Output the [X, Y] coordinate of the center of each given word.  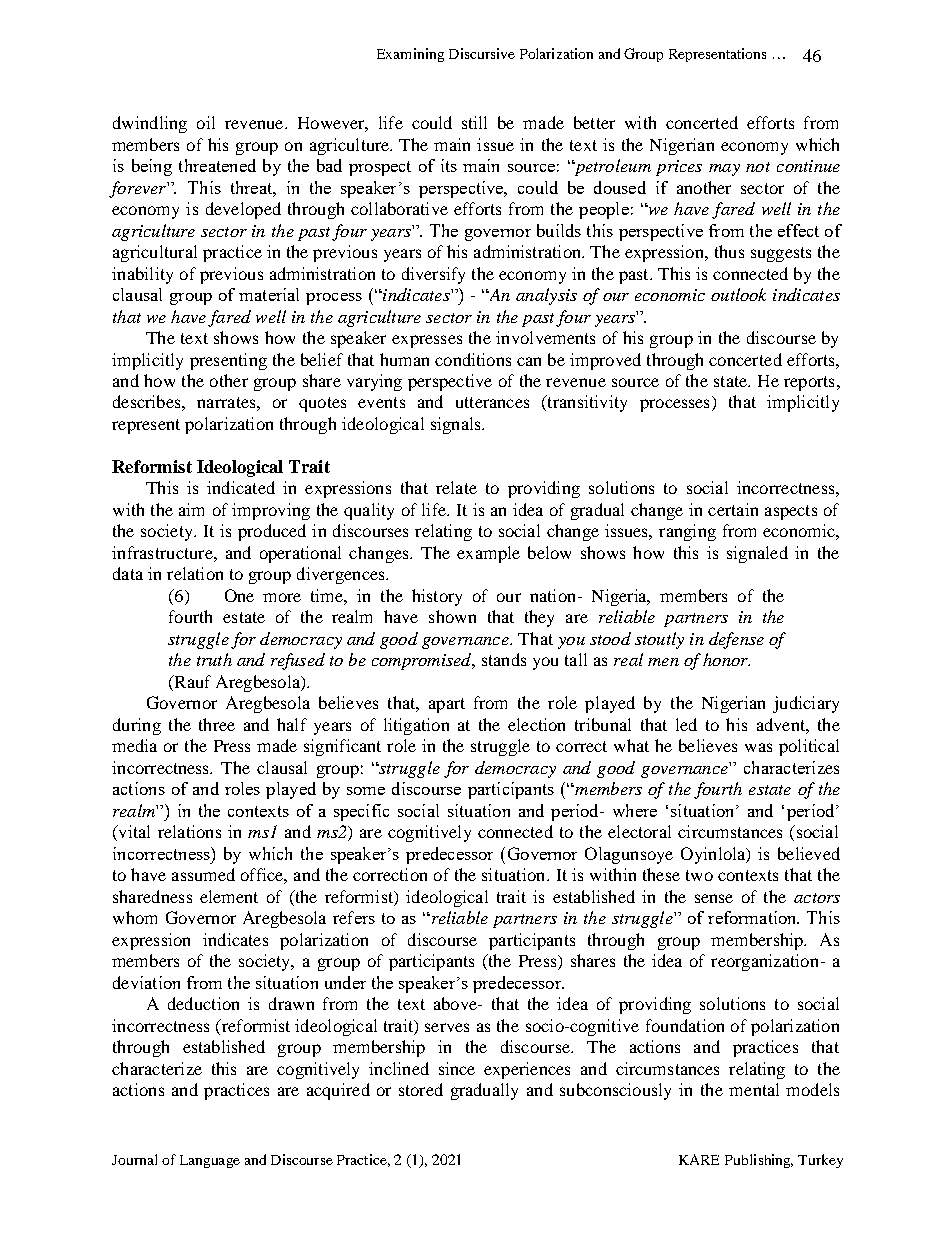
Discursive [482, 53]
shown [452, 616]
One [239, 595]
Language [210, 1161]
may [724, 170]
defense [736, 640]
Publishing [759, 1161]
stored [421, 1089]
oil [206, 122]
